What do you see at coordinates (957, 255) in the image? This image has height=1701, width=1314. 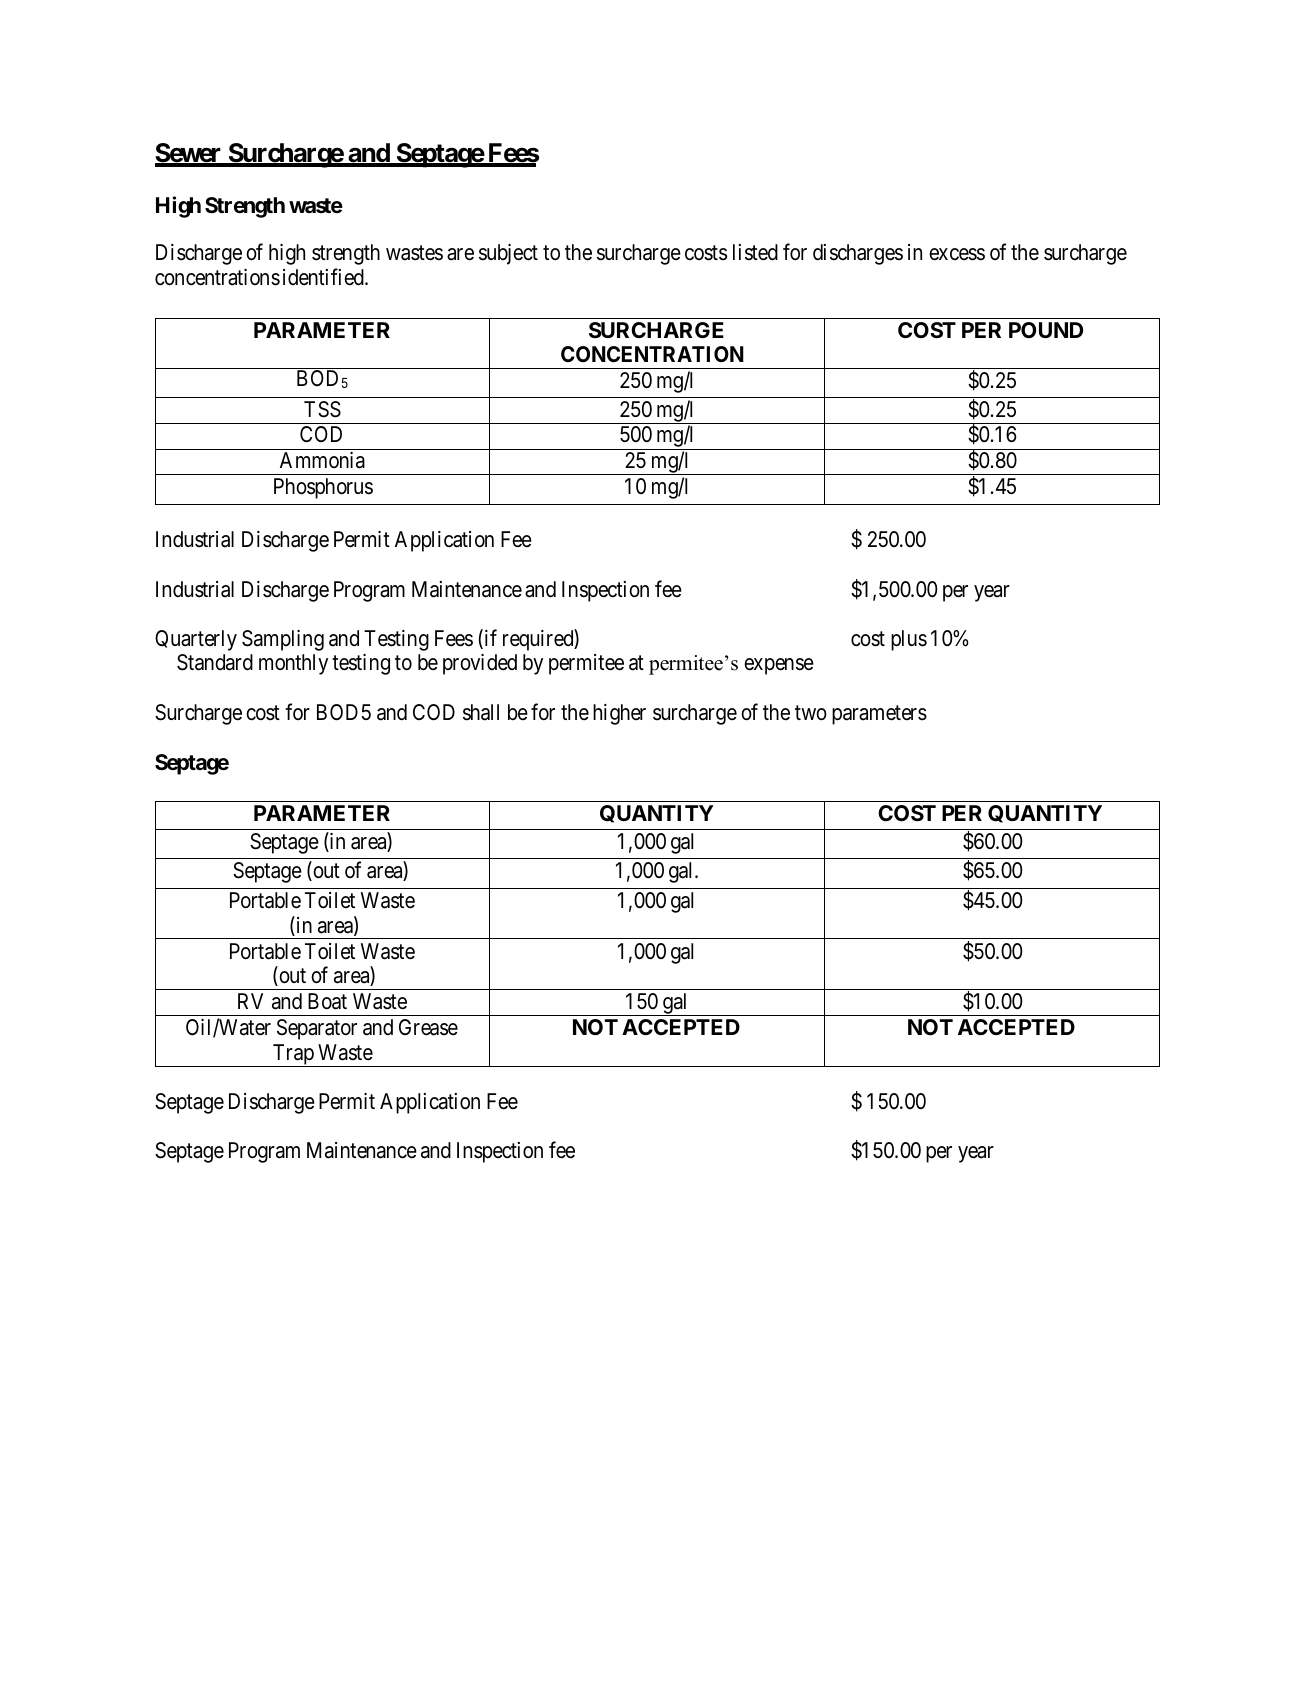 I see `excess` at bounding box center [957, 255].
